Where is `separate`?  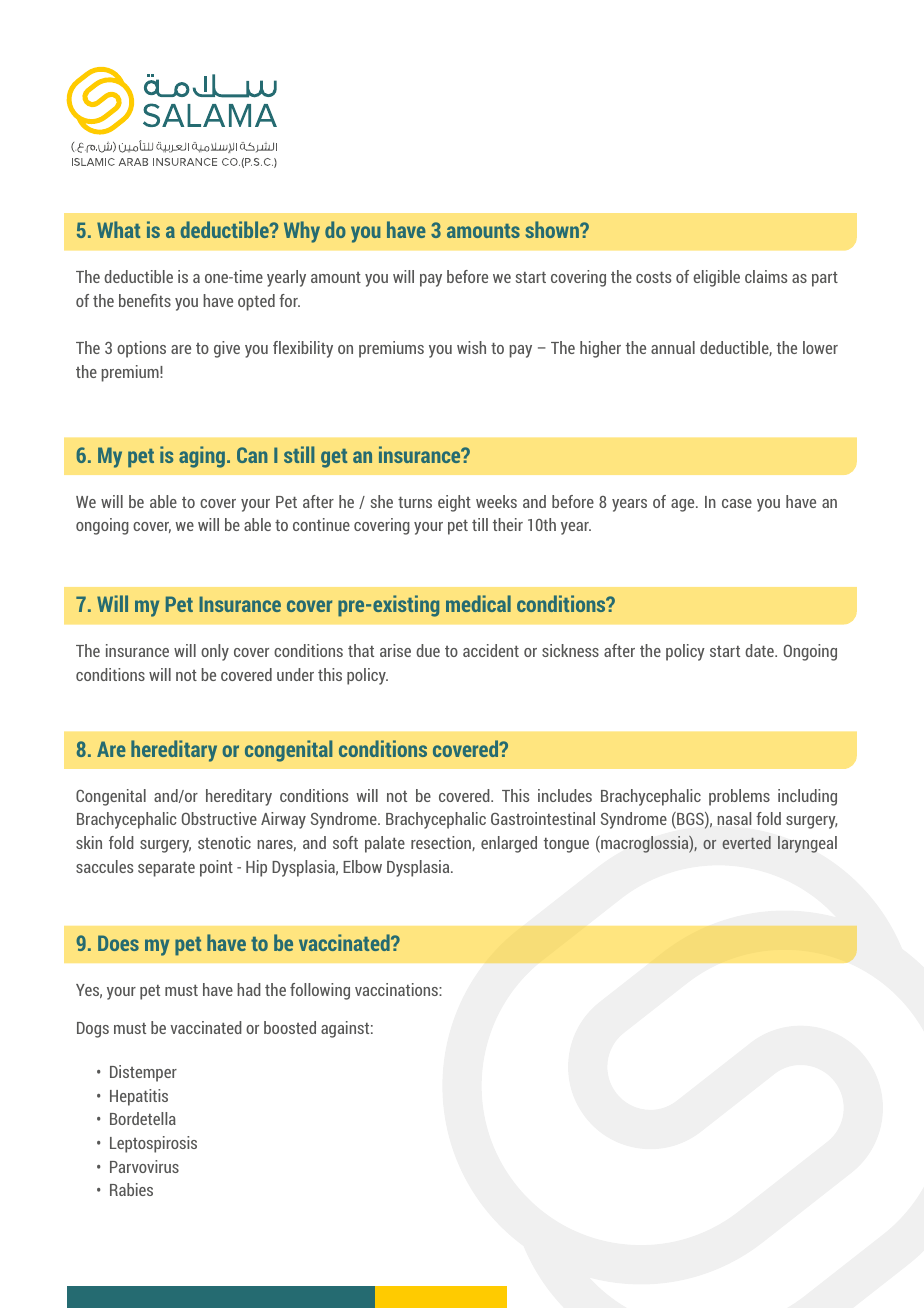
separate is located at coordinates (166, 869).
